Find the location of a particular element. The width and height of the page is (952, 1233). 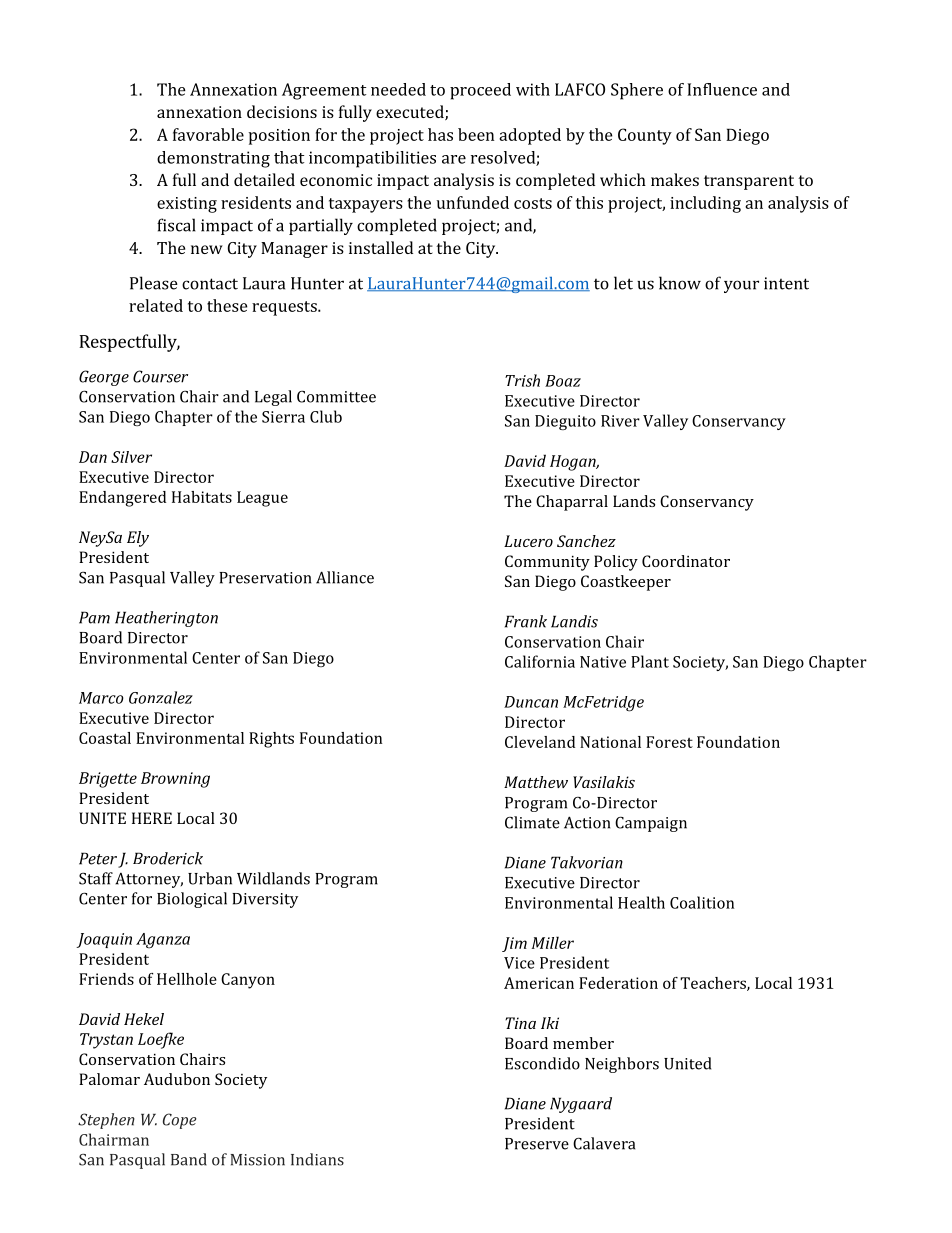

Calavera is located at coordinates (604, 1143).
